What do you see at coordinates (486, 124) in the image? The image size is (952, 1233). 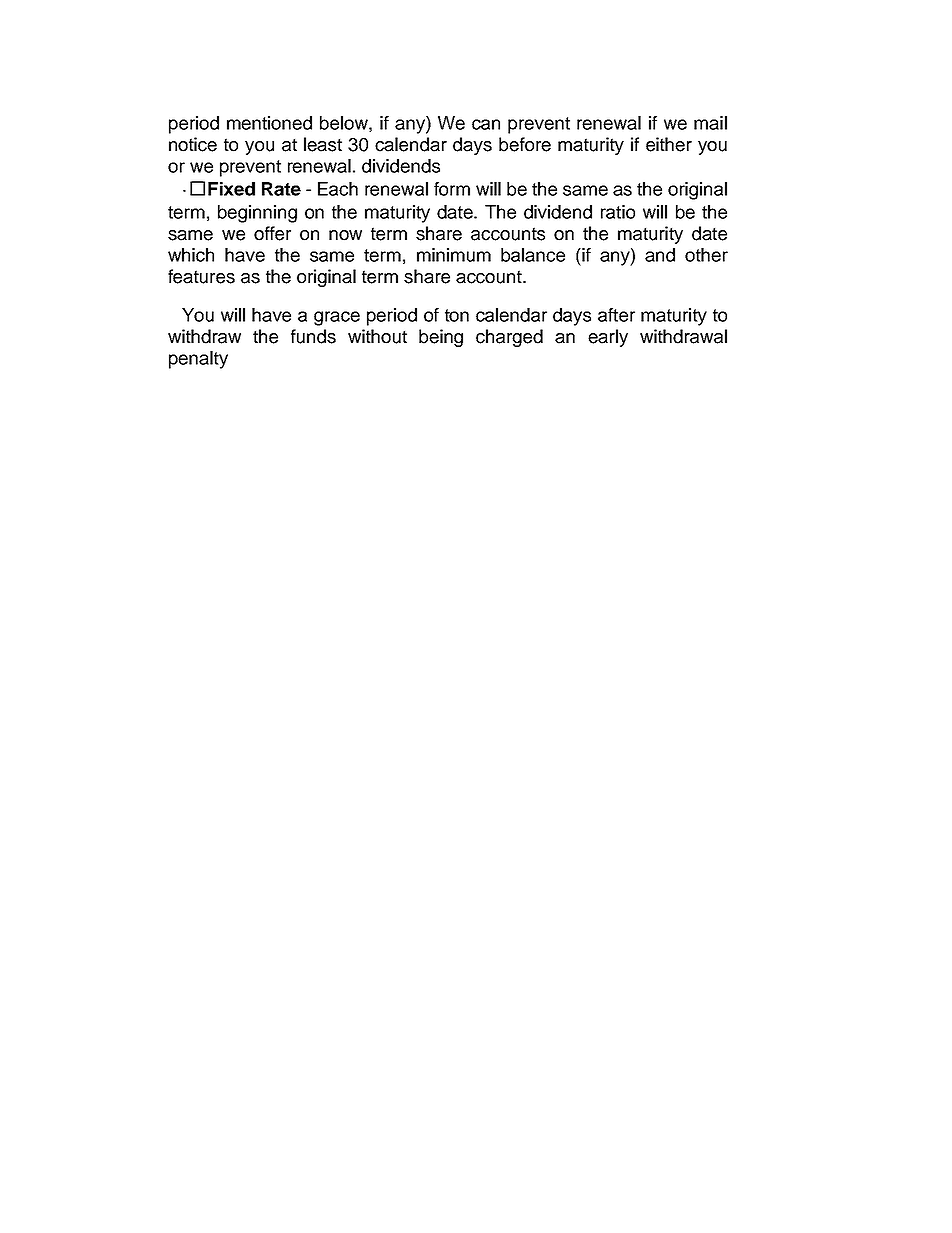 I see `can` at bounding box center [486, 124].
